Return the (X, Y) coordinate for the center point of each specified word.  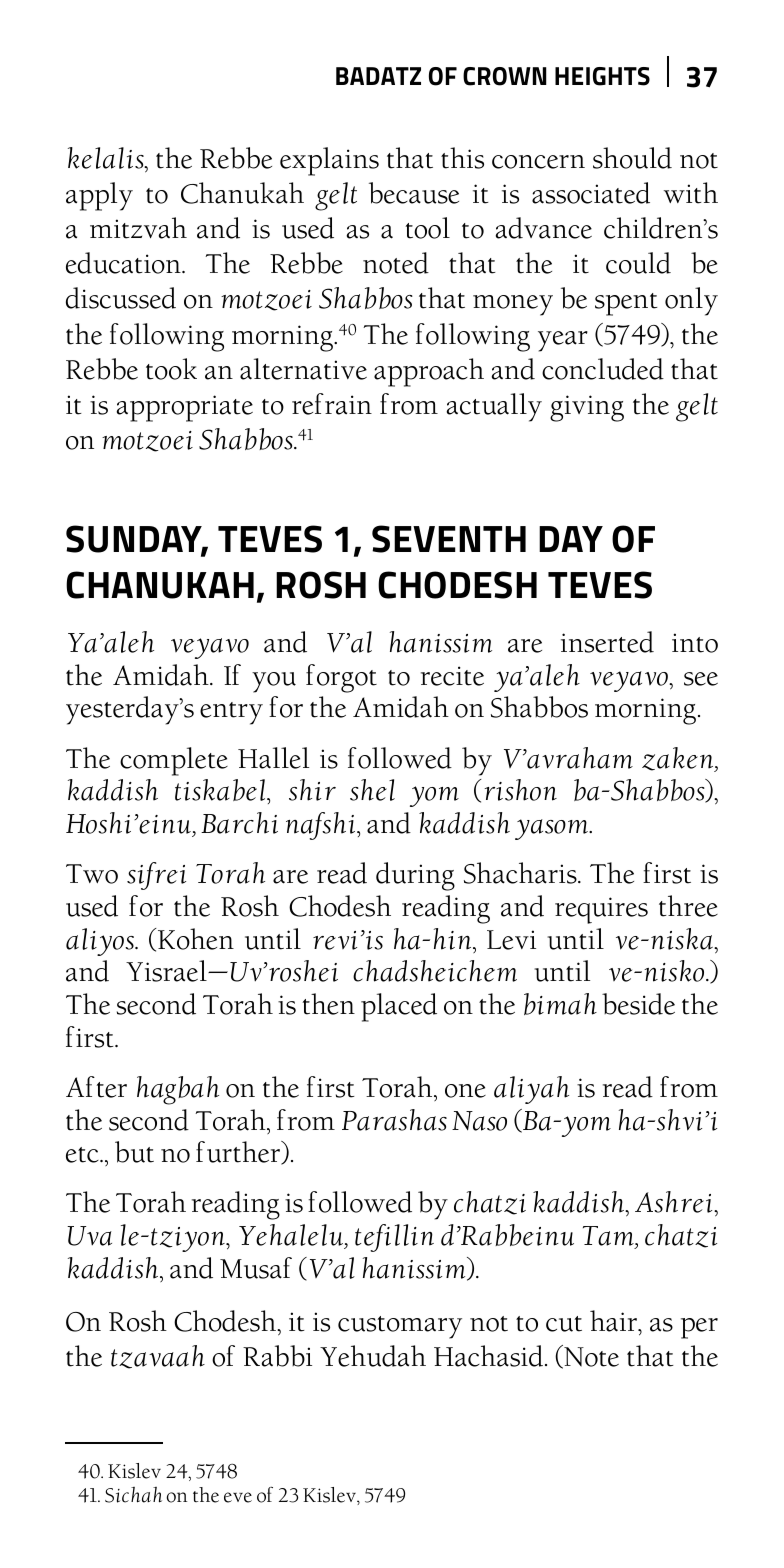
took (171, 369)
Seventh (449, 539)
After (96, 1087)
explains (329, 161)
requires (601, 910)
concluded (603, 369)
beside (638, 1004)
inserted (607, 642)
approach (429, 372)
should (632, 158)
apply (99, 196)
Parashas (394, 1120)
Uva (89, 1236)
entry (231, 713)
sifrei (156, 876)
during (415, 876)
